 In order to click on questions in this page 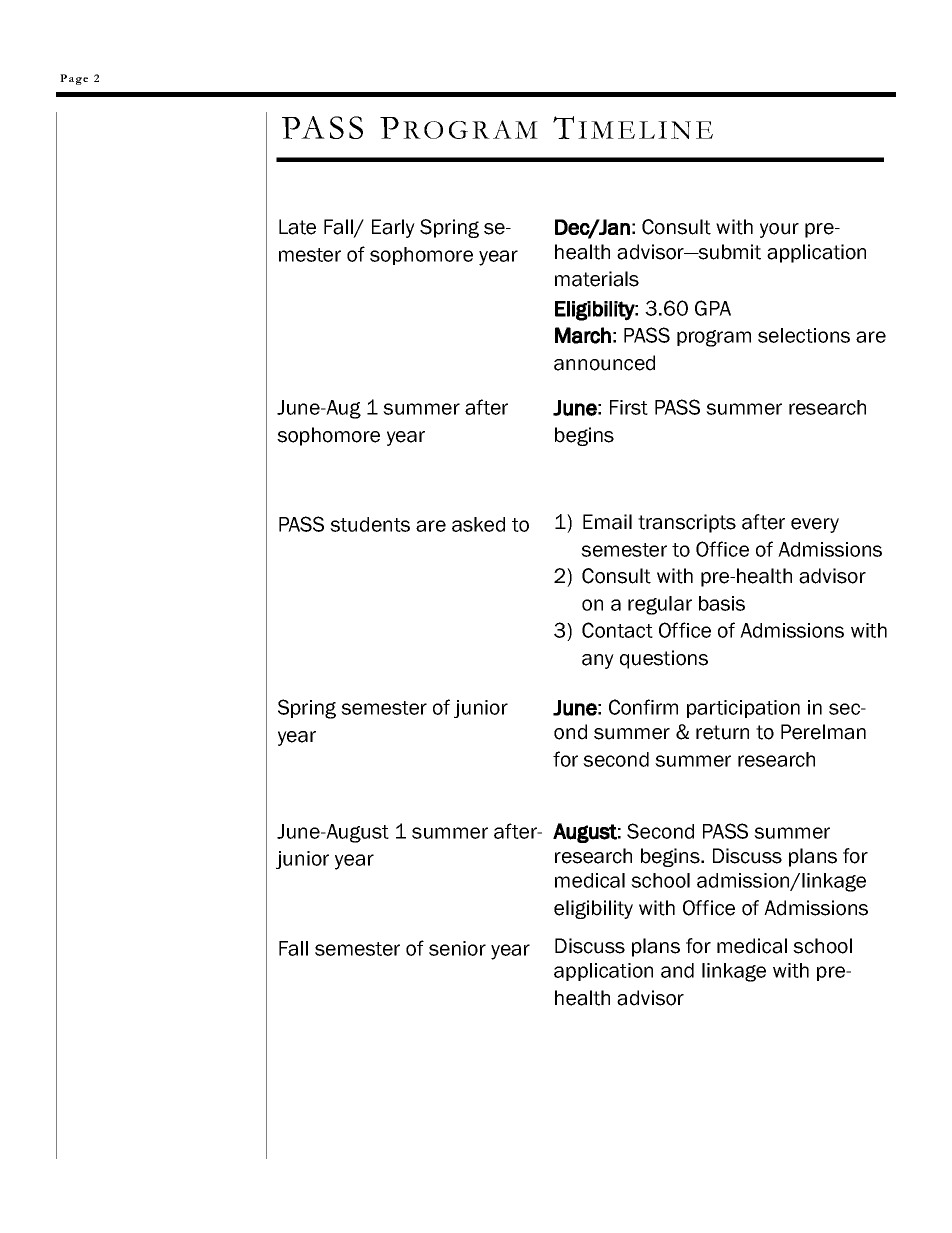, I will do `click(664, 659)`.
